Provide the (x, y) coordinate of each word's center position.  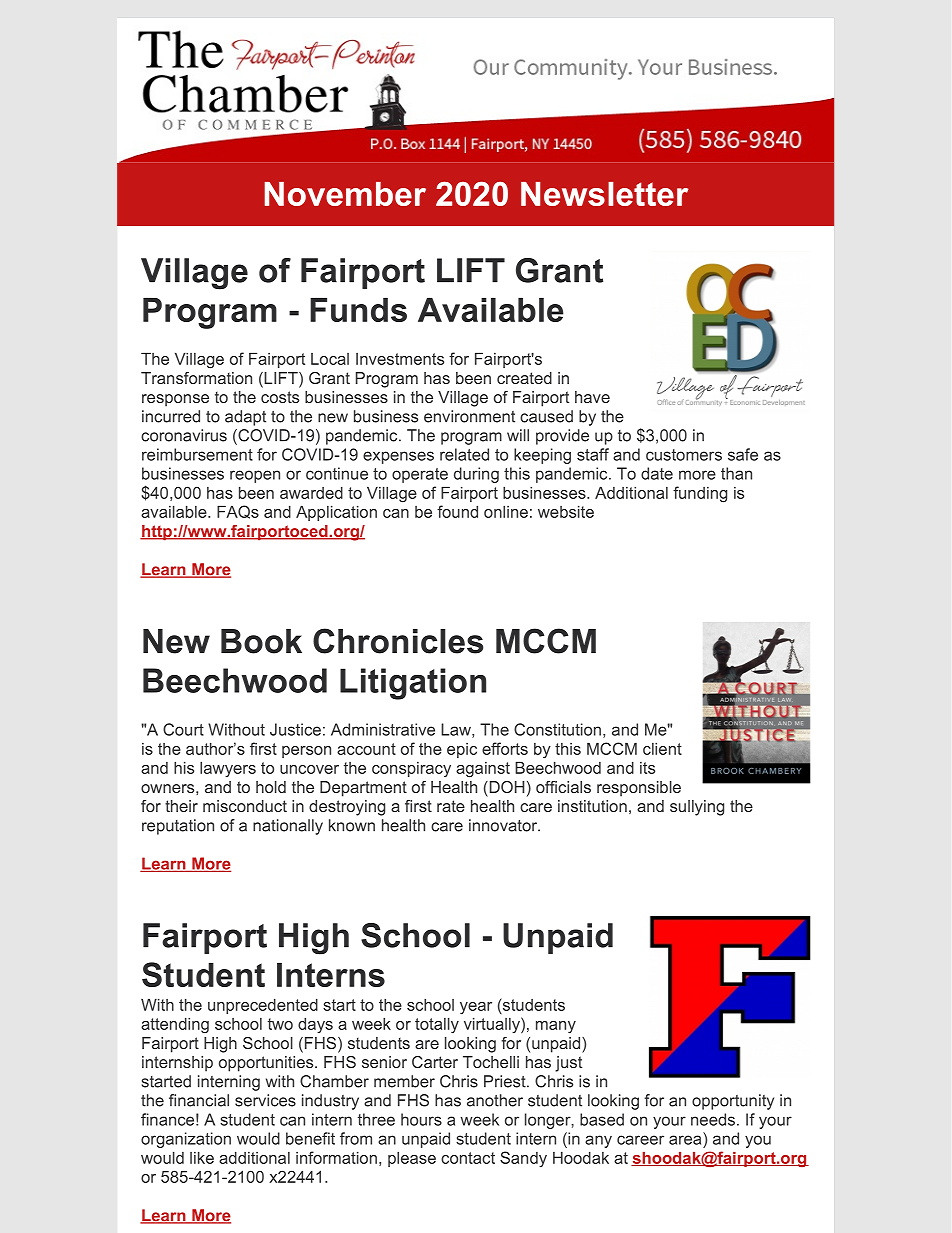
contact (468, 1158)
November (345, 194)
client (662, 748)
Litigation (413, 684)
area (685, 1140)
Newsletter (604, 194)
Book (261, 641)
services (265, 1100)
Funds (358, 310)
